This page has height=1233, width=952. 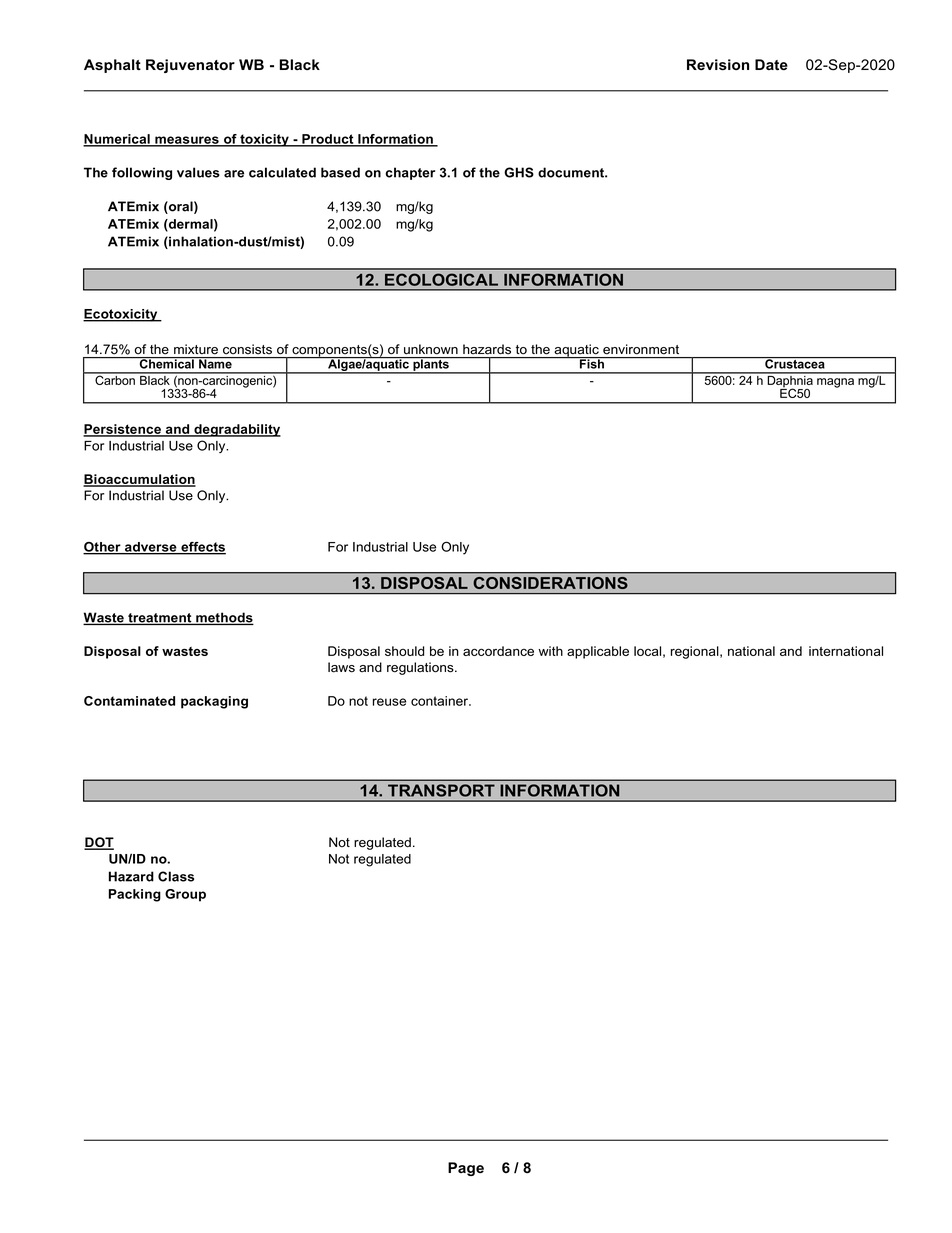 What do you see at coordinates (176, 876) in the page?
I see `Class` at bounding box center [176, 876].
